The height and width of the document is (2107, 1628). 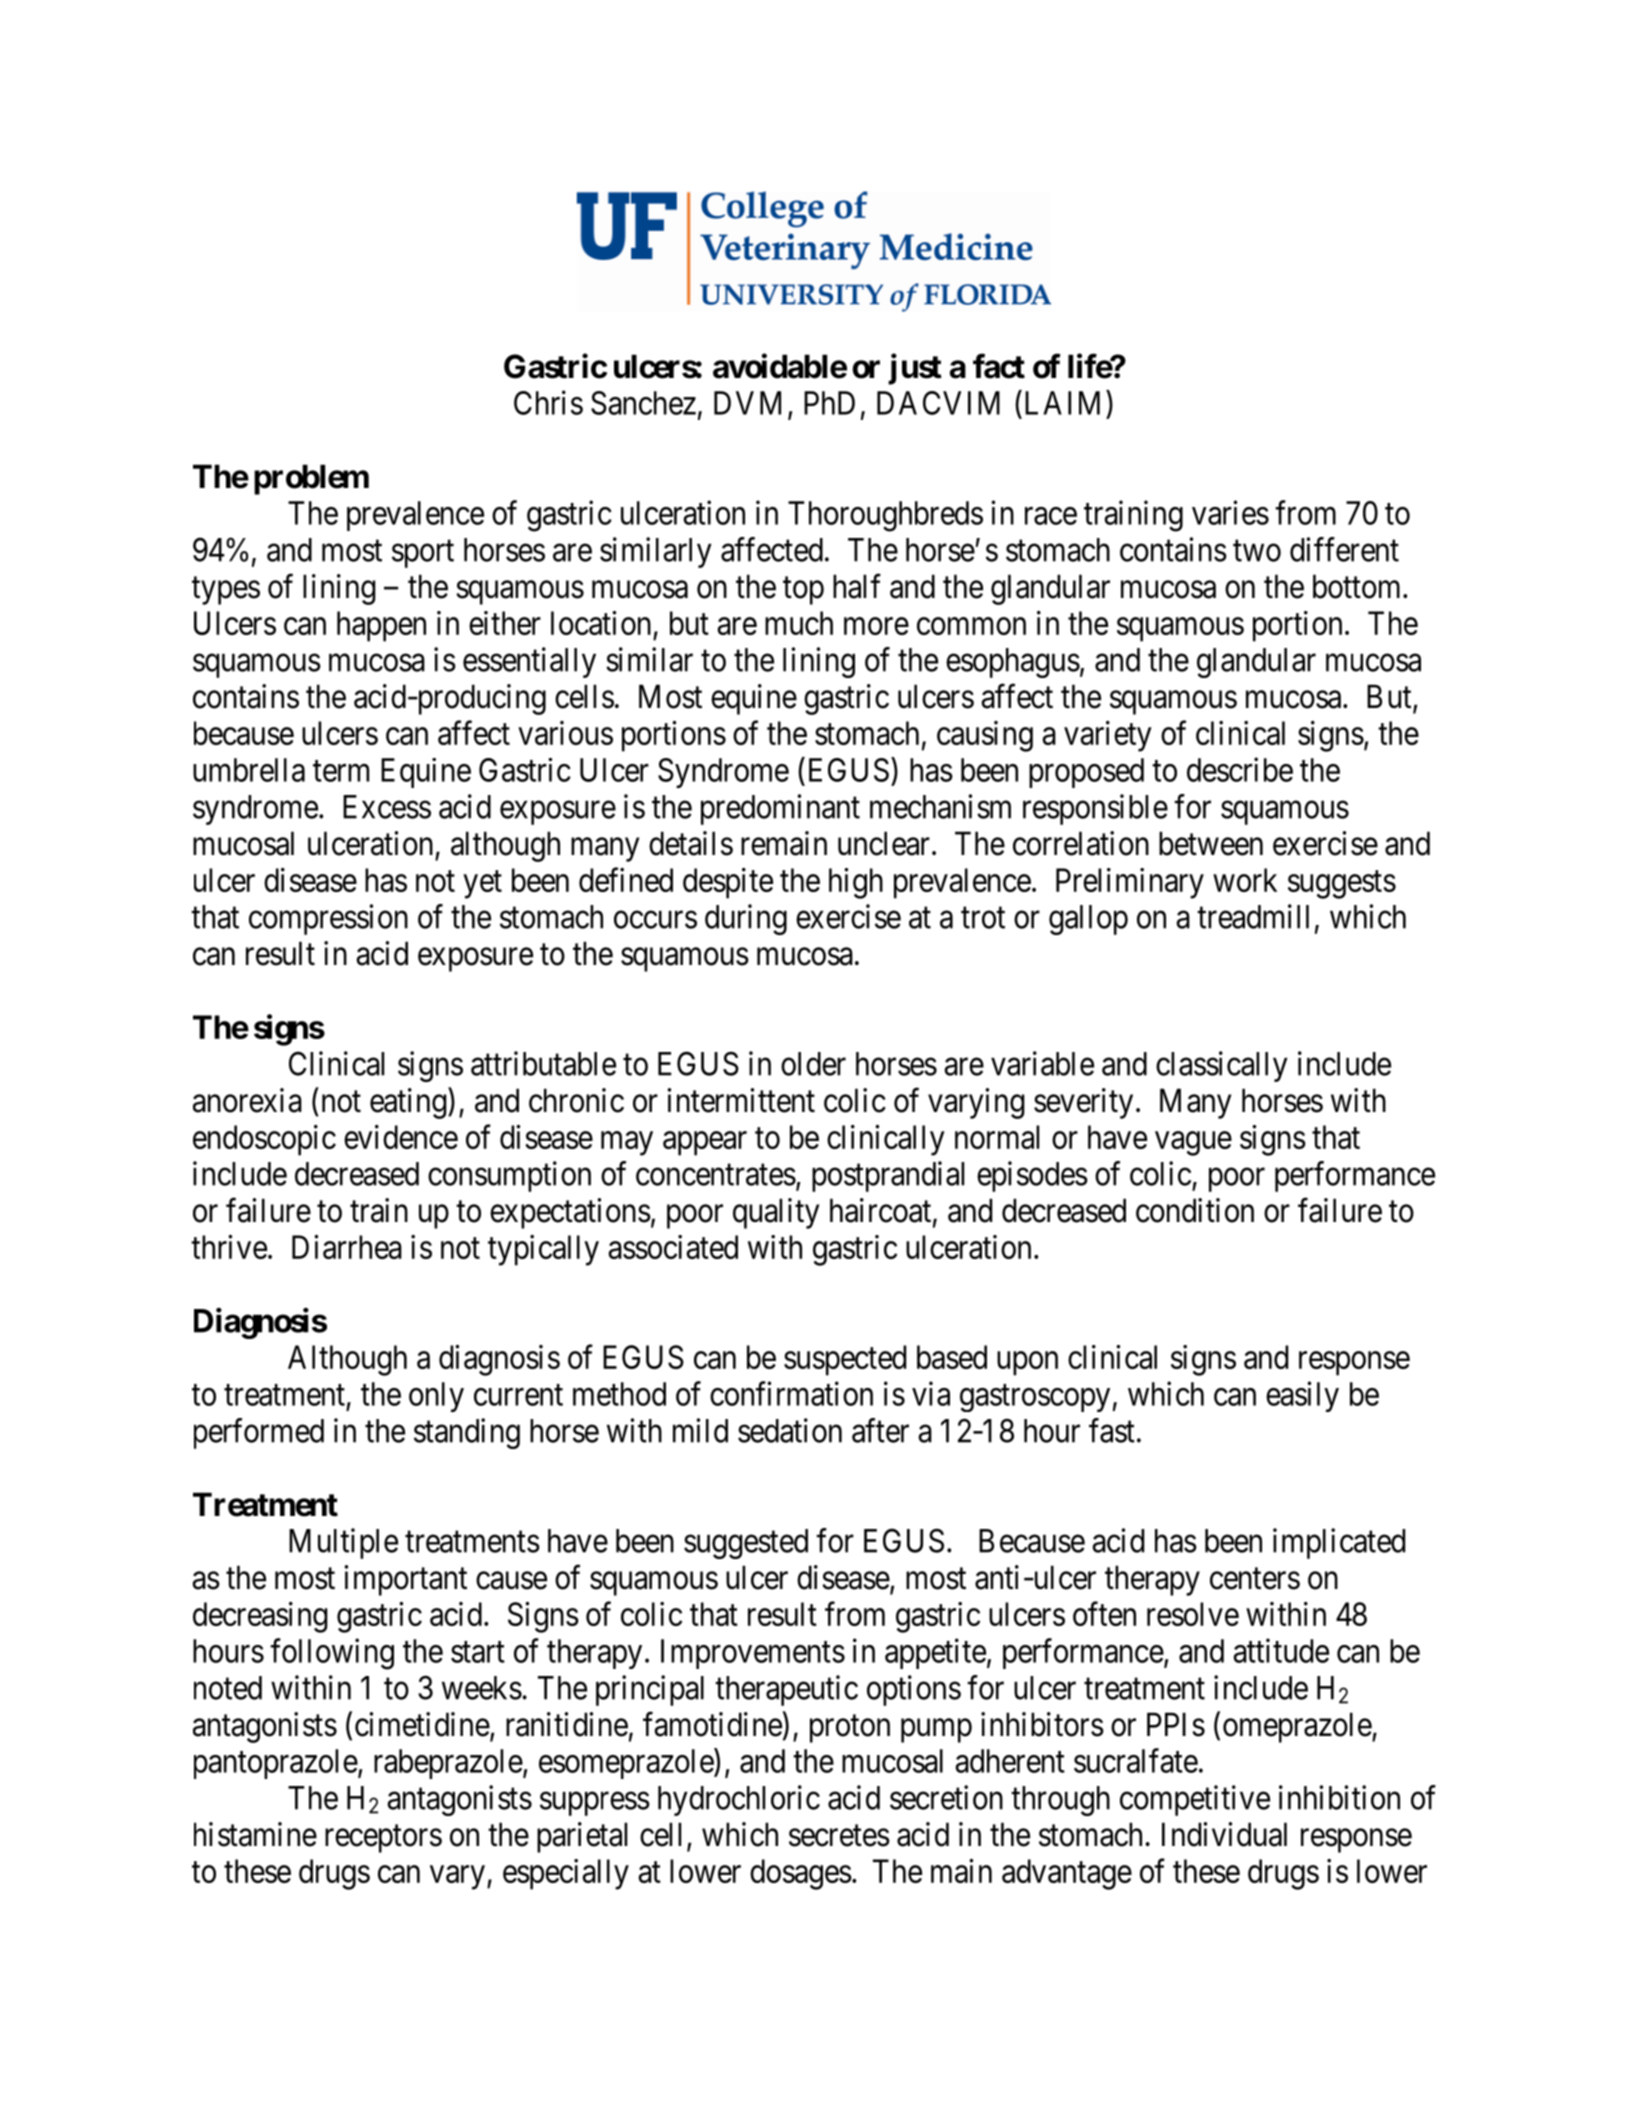 What do you see at coordinates (813, 1064) in the document?
I see `older` at bounding box center [813, 1064].
